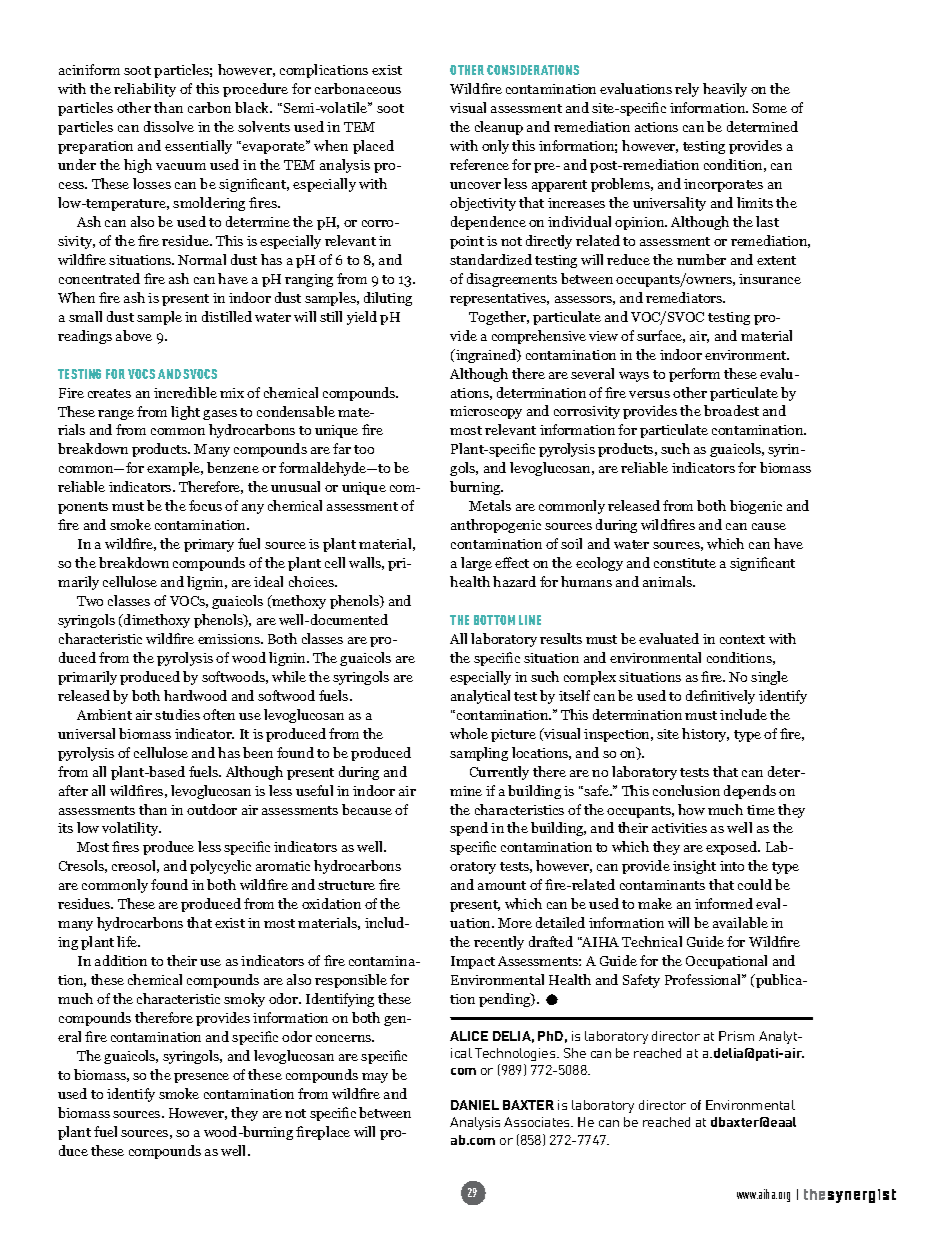 The width and height of the image is (952, 1237). Describe the element at coordinates (687, 90) in the image. I see `rely` at that location.
